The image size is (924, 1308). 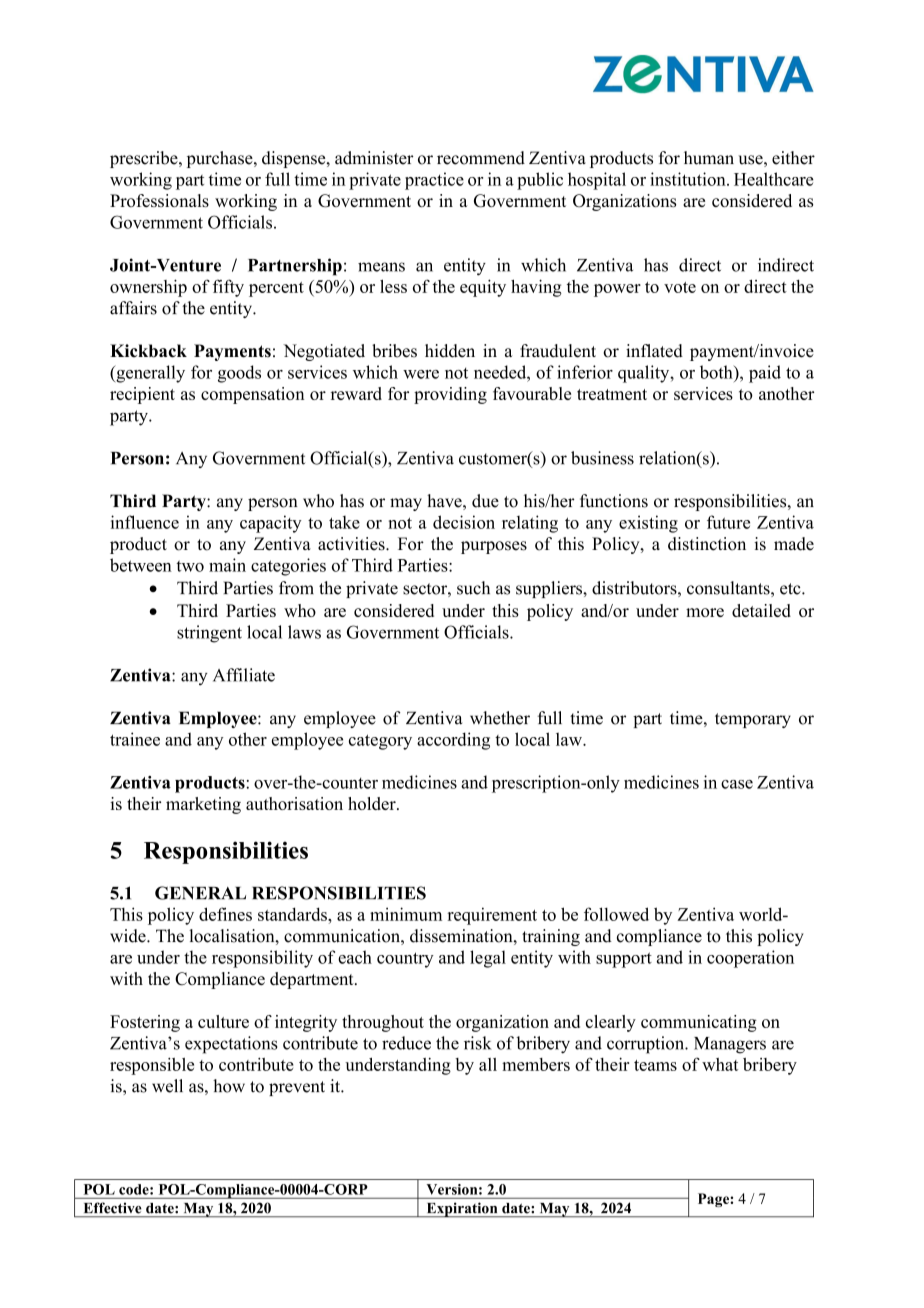 I want to click on code, so click(x=135, y=1189).
